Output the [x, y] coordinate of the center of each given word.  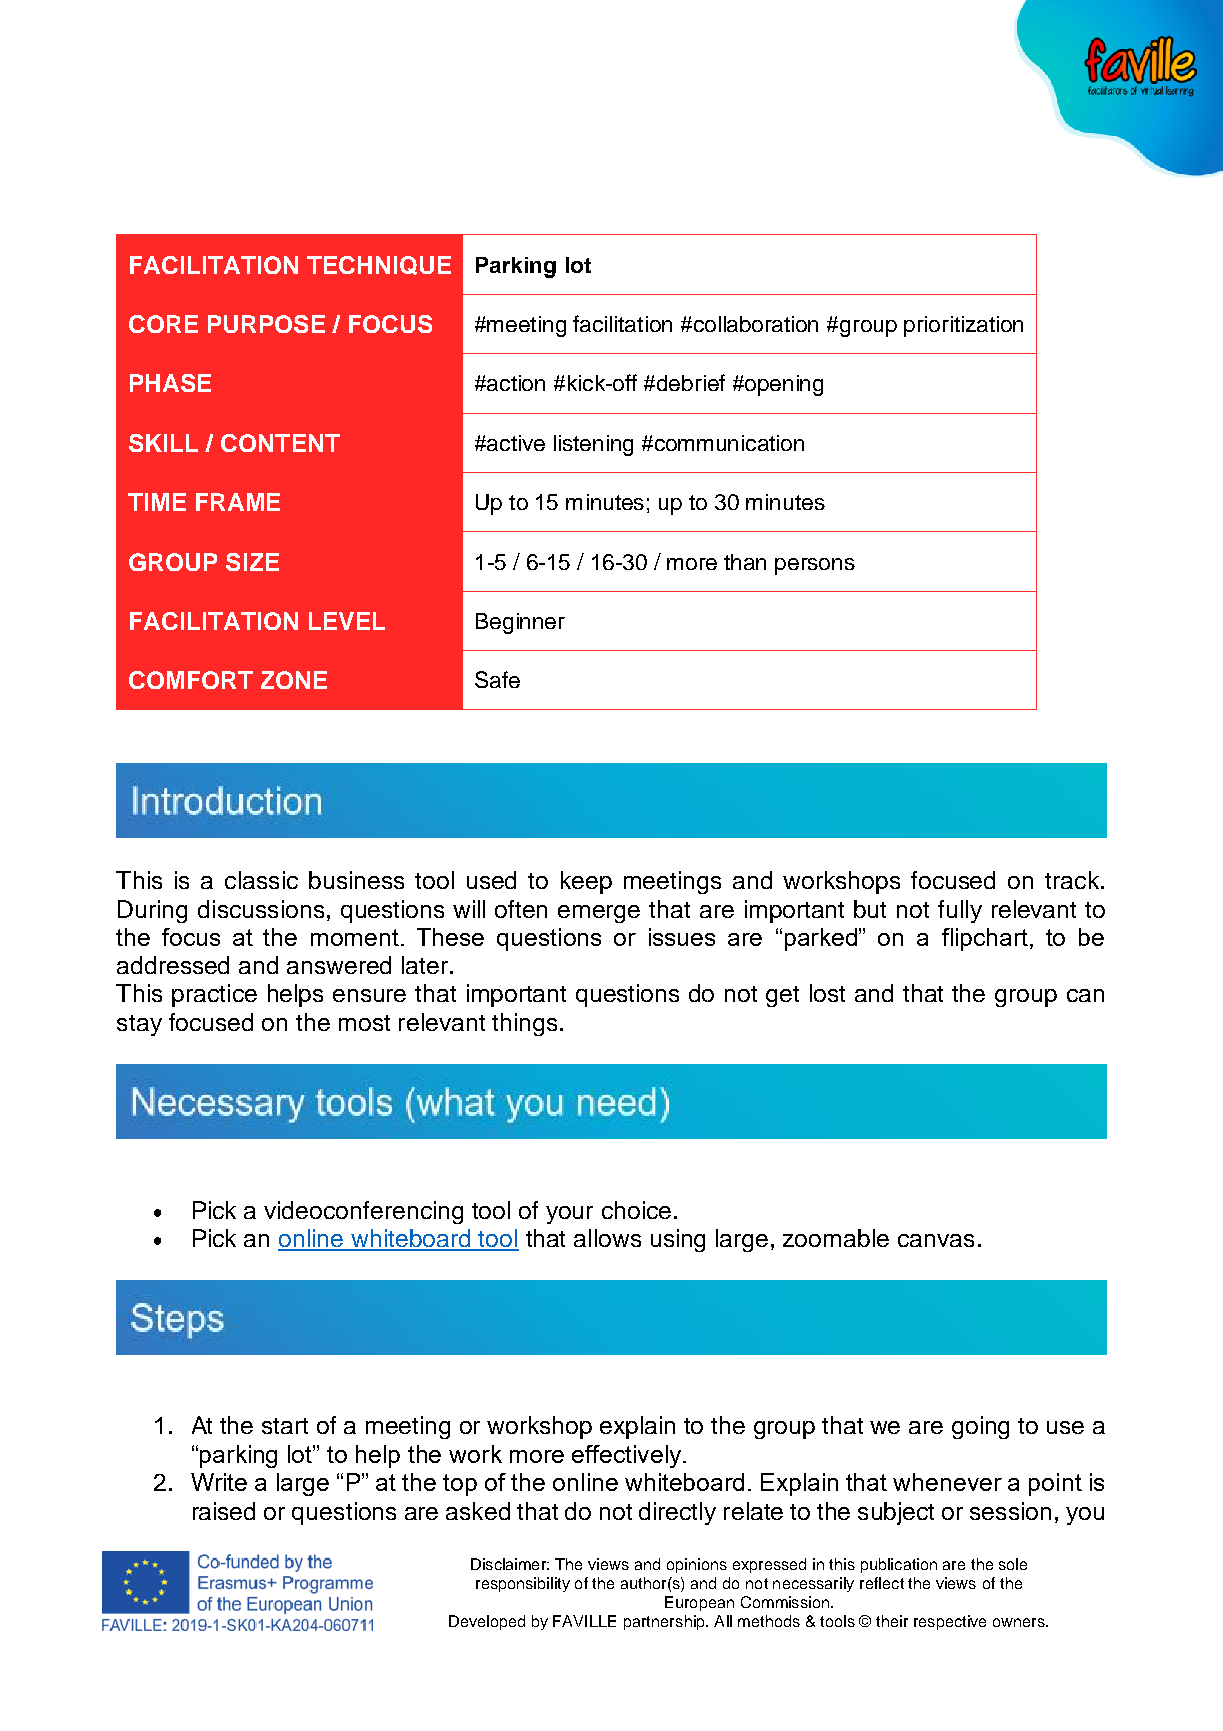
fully [960, 911]
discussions [261, 909]
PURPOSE [266, 324]
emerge [599, 914]
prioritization [963, 326]
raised [224, 1511]
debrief [691, 382]
